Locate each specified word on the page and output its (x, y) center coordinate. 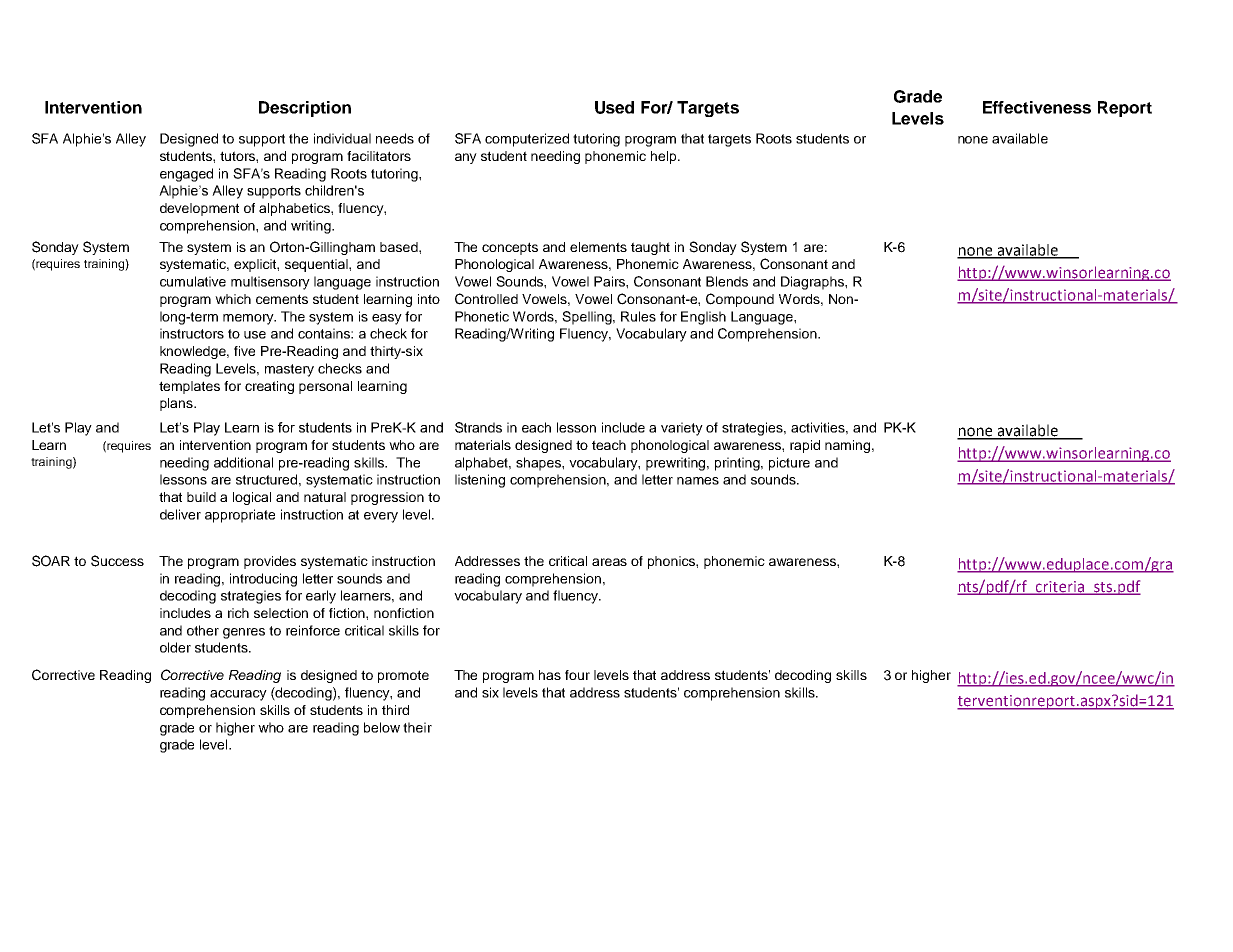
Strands (478, 427)
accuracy (238, 695)
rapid (805, 446)
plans (177, 404)
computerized (527, 140)
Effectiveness (1037, 107)
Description (305, 109)
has (550, 675)
